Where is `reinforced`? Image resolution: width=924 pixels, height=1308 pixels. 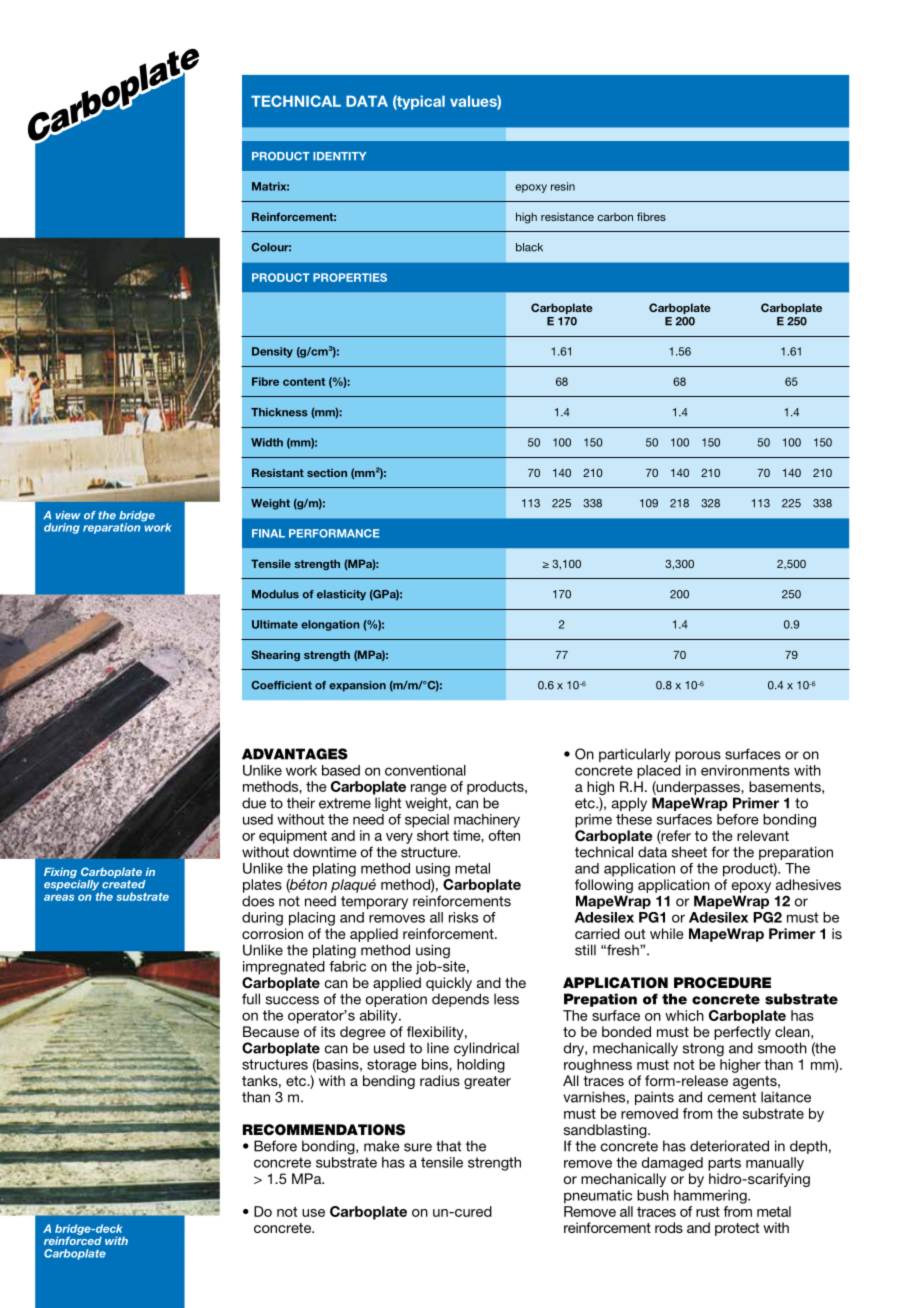 reinforced is located at coordinates (73, 1239).
